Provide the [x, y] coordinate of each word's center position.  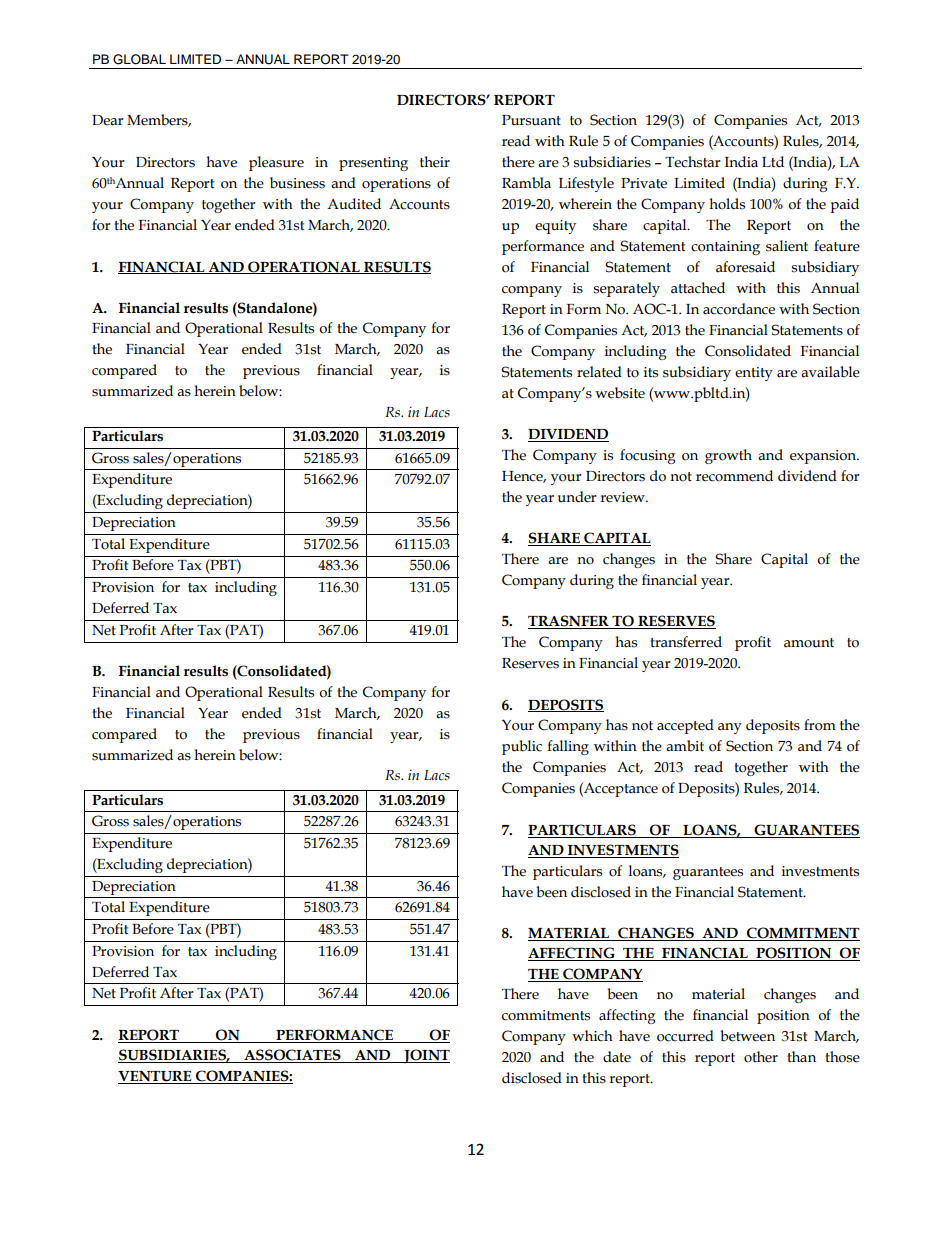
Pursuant [531, 120]
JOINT [426, 1056]
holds [727, 204]
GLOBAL [139, 59]
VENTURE [155, 1076]
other [761, 1057]
